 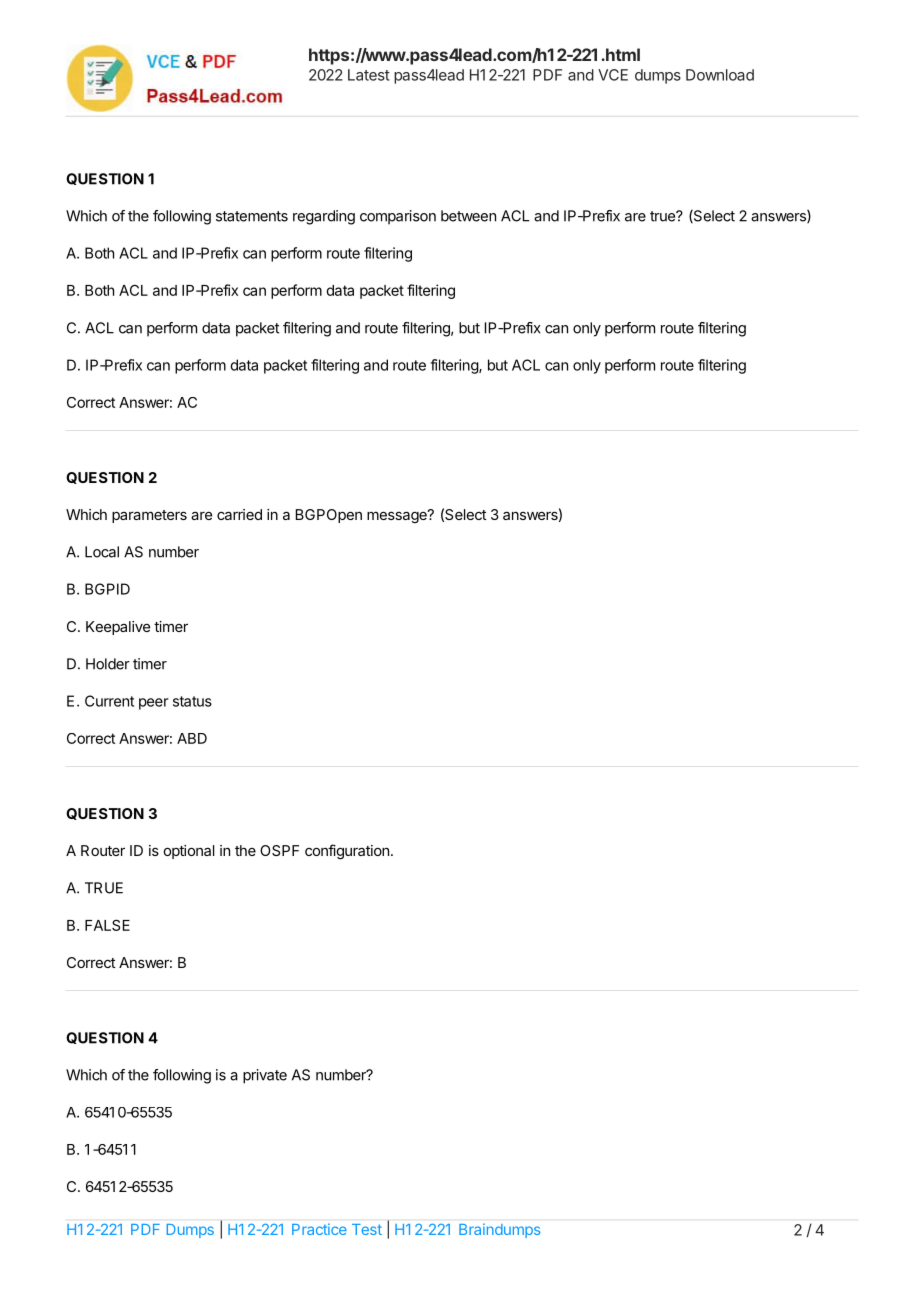 What do you see at coordinates (398, 516) in the screenshot?
I see `message` at bounding box center [398, 516].
